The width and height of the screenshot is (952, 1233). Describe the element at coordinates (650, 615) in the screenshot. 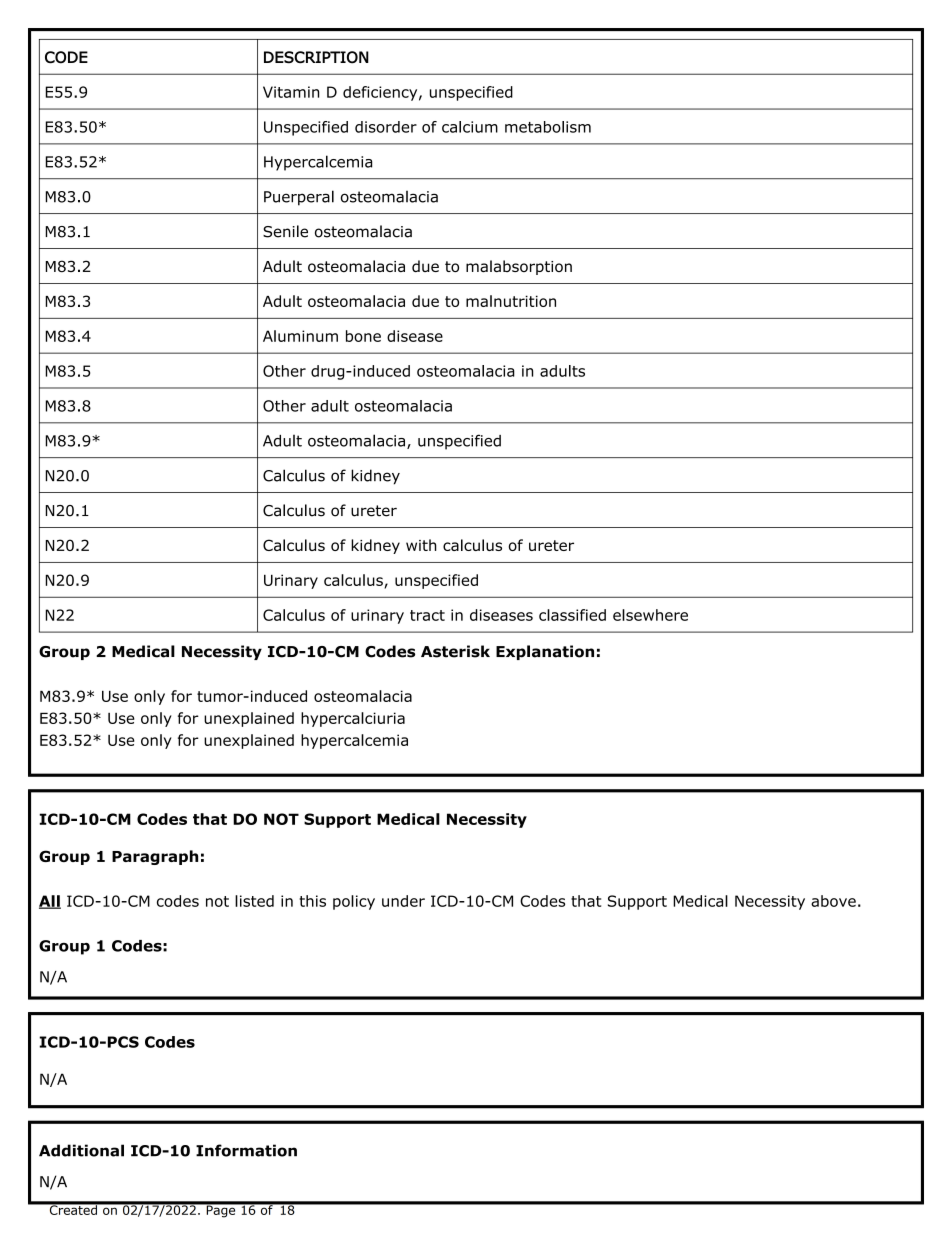

I see `elsewhere` at that location.
